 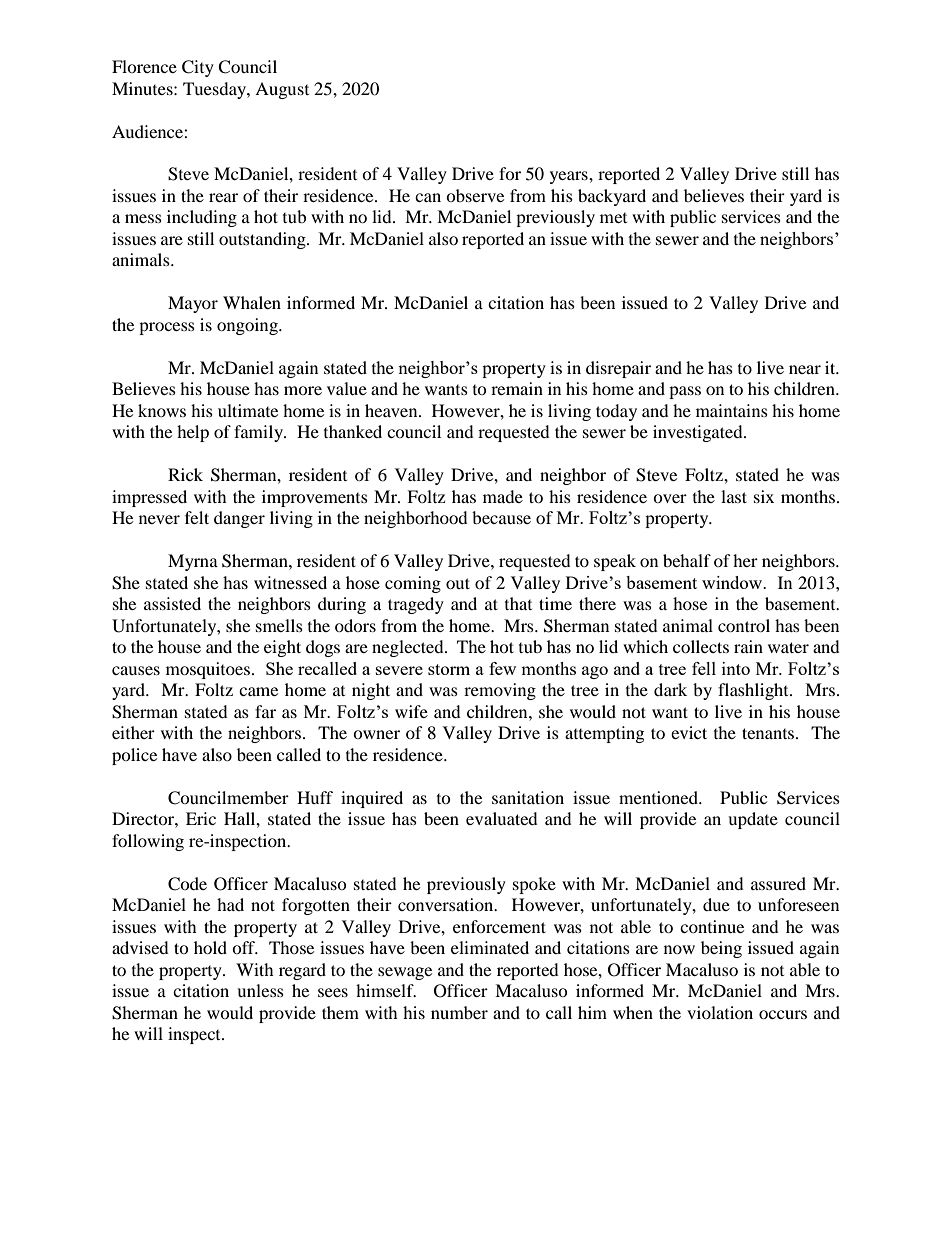 I want to click on near, so click(x=805, y=369).
